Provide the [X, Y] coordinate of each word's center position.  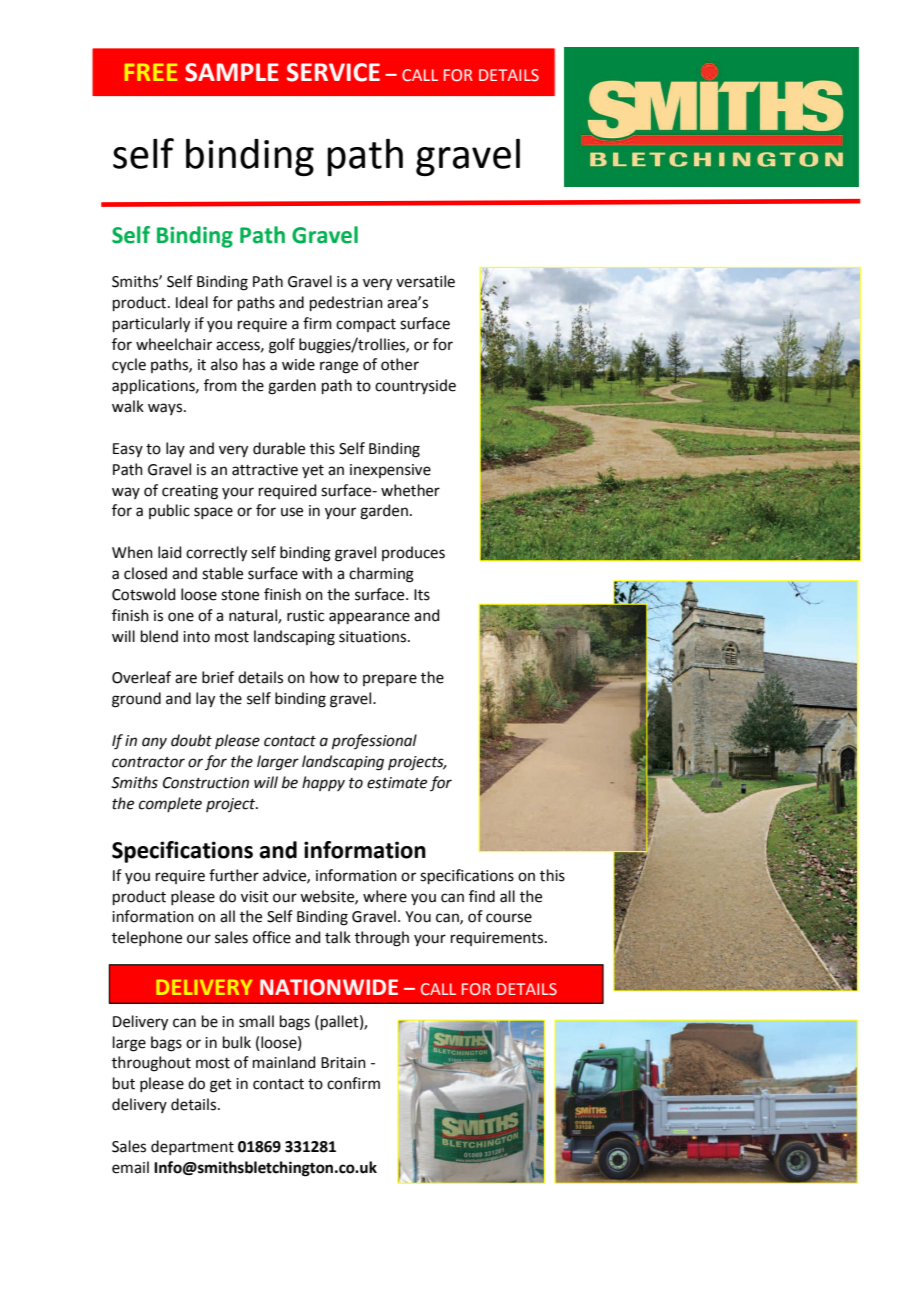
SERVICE [333, 72]
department [192, 1147]
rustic [305, 616]
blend [159, 636]
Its [422, 595]
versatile [425, 281]
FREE [151, 72]
